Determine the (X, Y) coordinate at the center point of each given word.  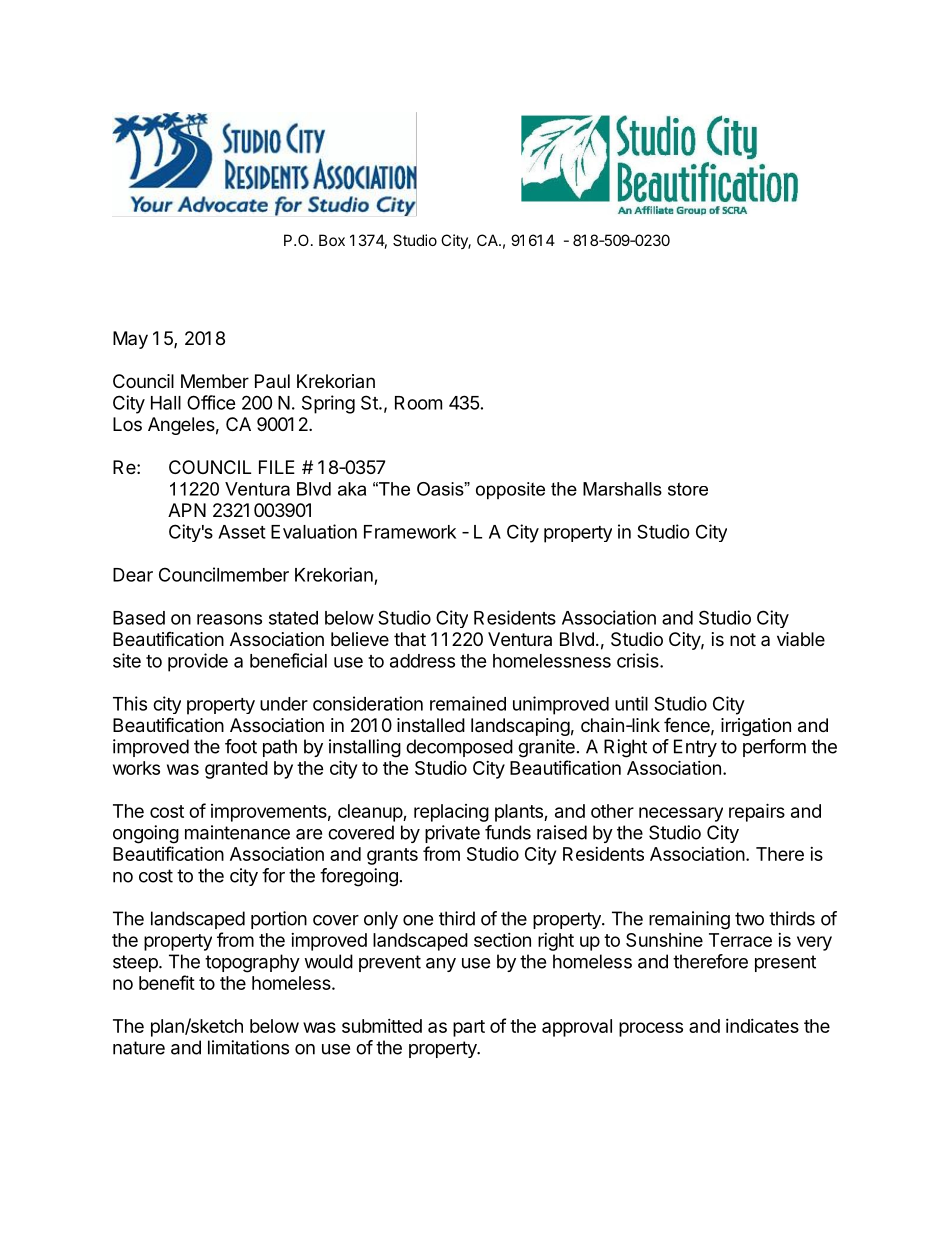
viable (801, 639)
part (469, 1028)
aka (352, 489)
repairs (757, 812)
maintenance (237, 832)
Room (418, 403)
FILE (277, 467)
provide (198, 662)
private (452, 834)
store (688, 489)
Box (332, 240)
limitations (248, 1047)
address (422, 661)
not (743, 639)
